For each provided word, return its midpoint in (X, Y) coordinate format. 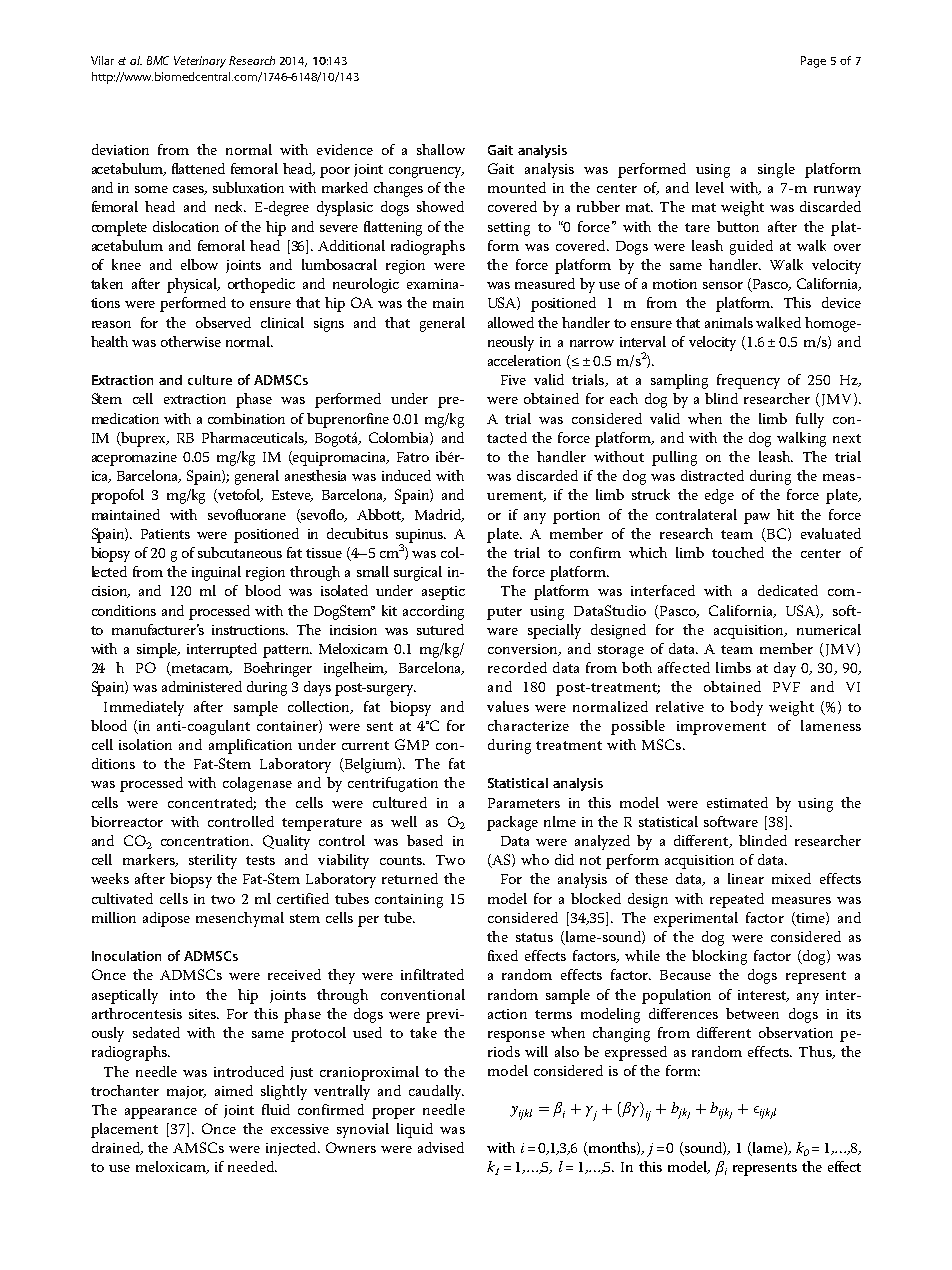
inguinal (216, 573)
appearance (161, 1113)
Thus (816, 1052)
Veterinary (200, 62)
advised (441, 1147)
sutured (440, 629)
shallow (441, 149)
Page (813, 62)
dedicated (788, 590)
